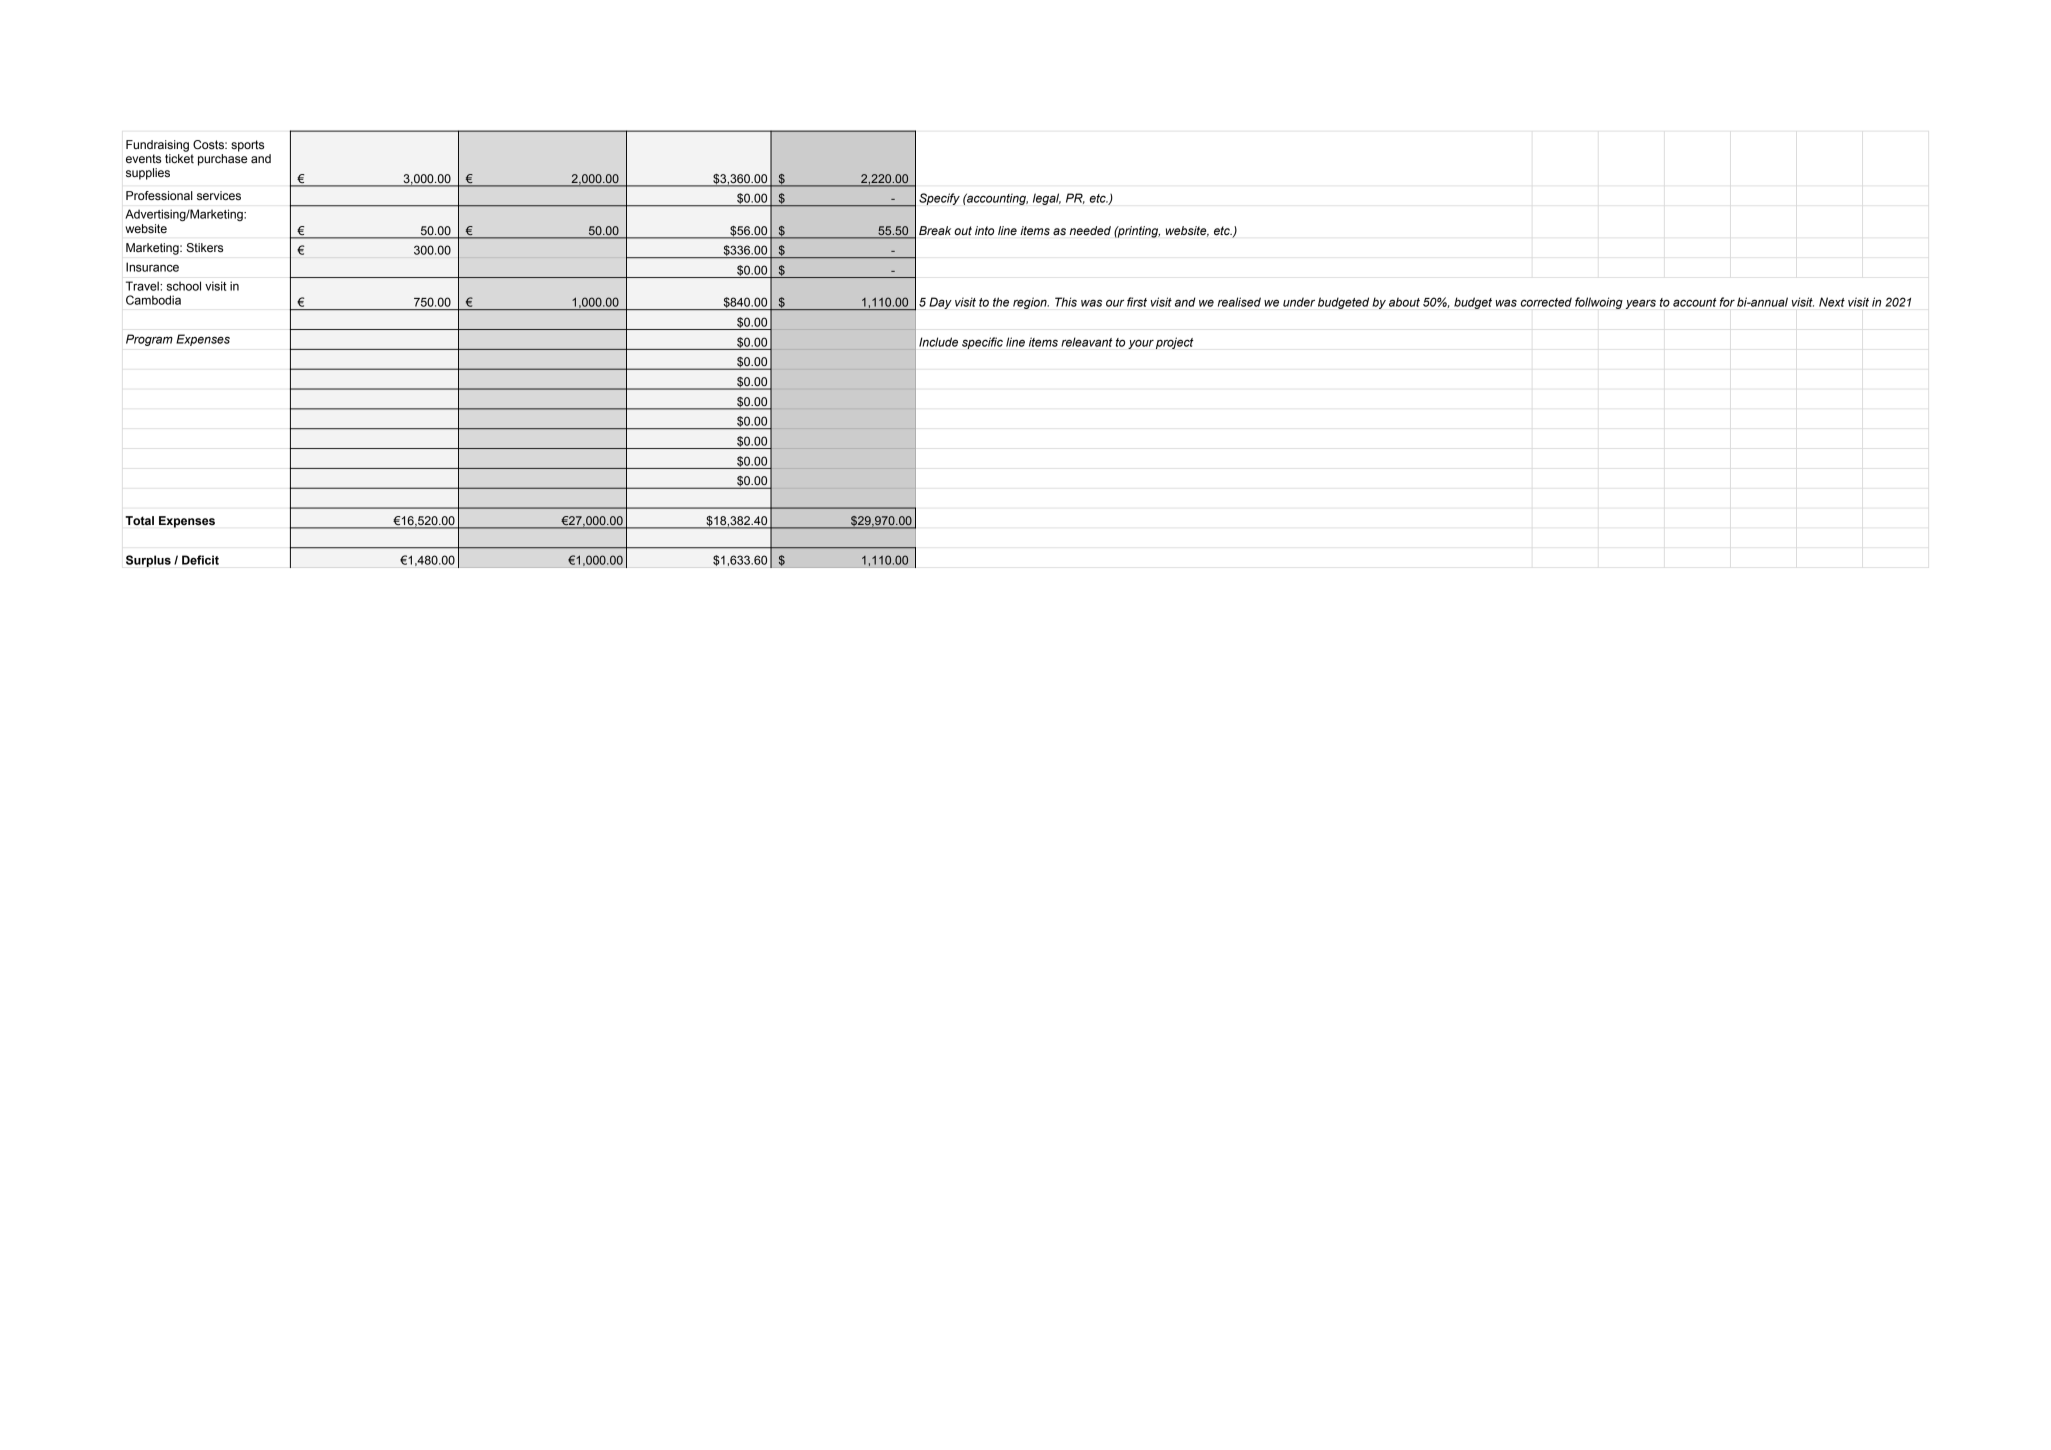  I want to click on specific, so click(982, 343).
